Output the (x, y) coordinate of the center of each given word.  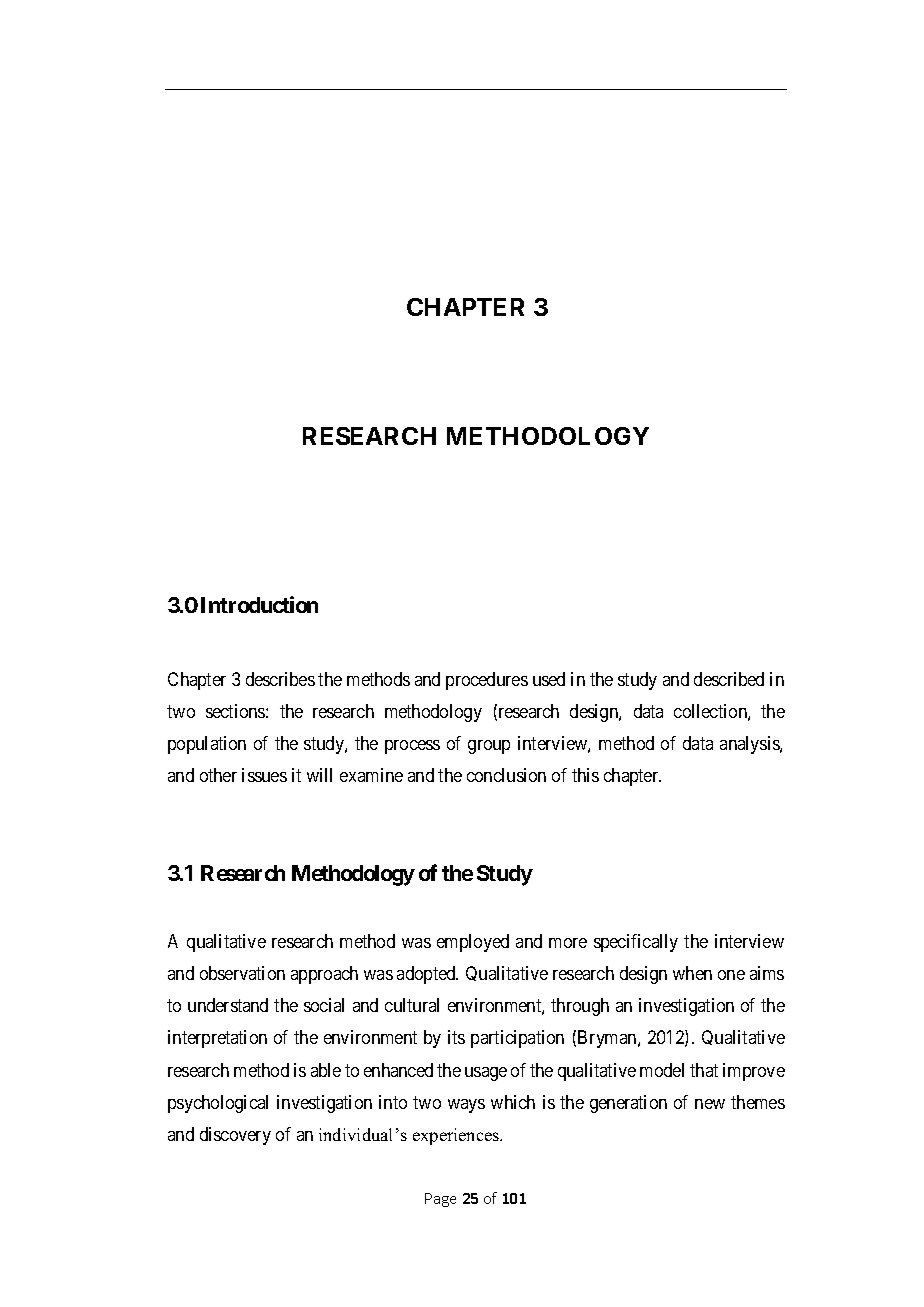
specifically (636, 943)
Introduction (259, 604)
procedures (487, 681)
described (729, 679)
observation (242, 973)
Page (440, 1200)
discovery (235, 1136)
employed (473, 943)
